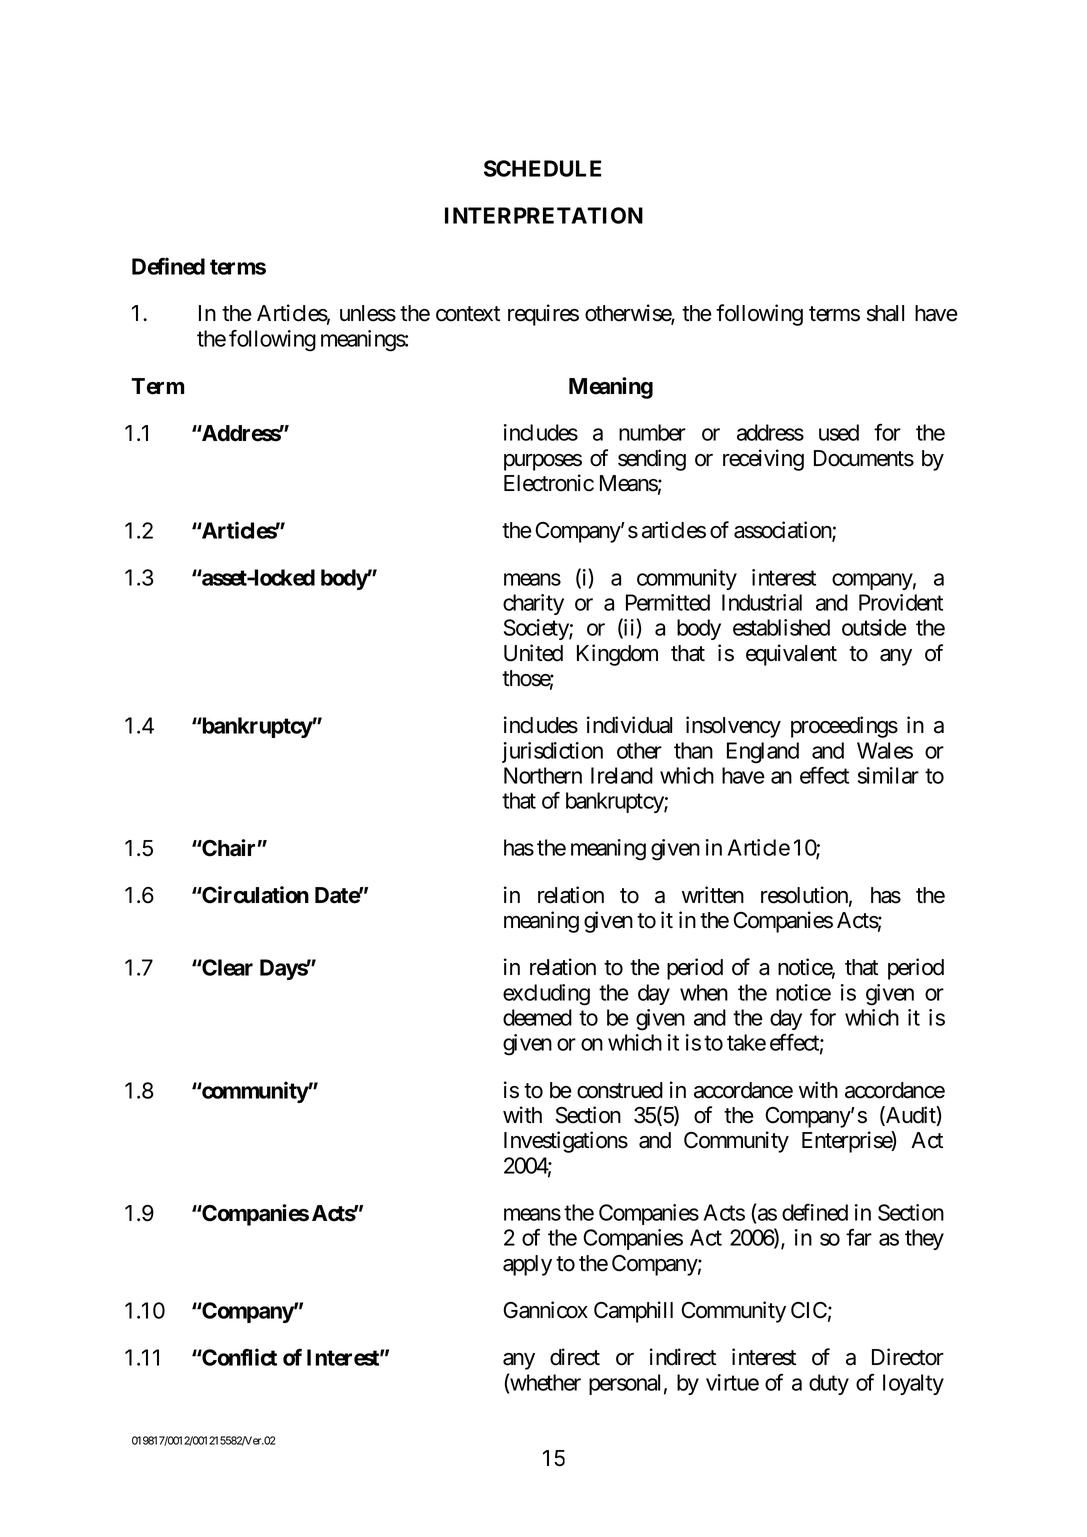 The height and width of the screenshot is (1537, 1087). What do you see at coordinates (544, 215) in the screenshot?
I see `INTERPRETATION` at bounding box center [544, 215].
